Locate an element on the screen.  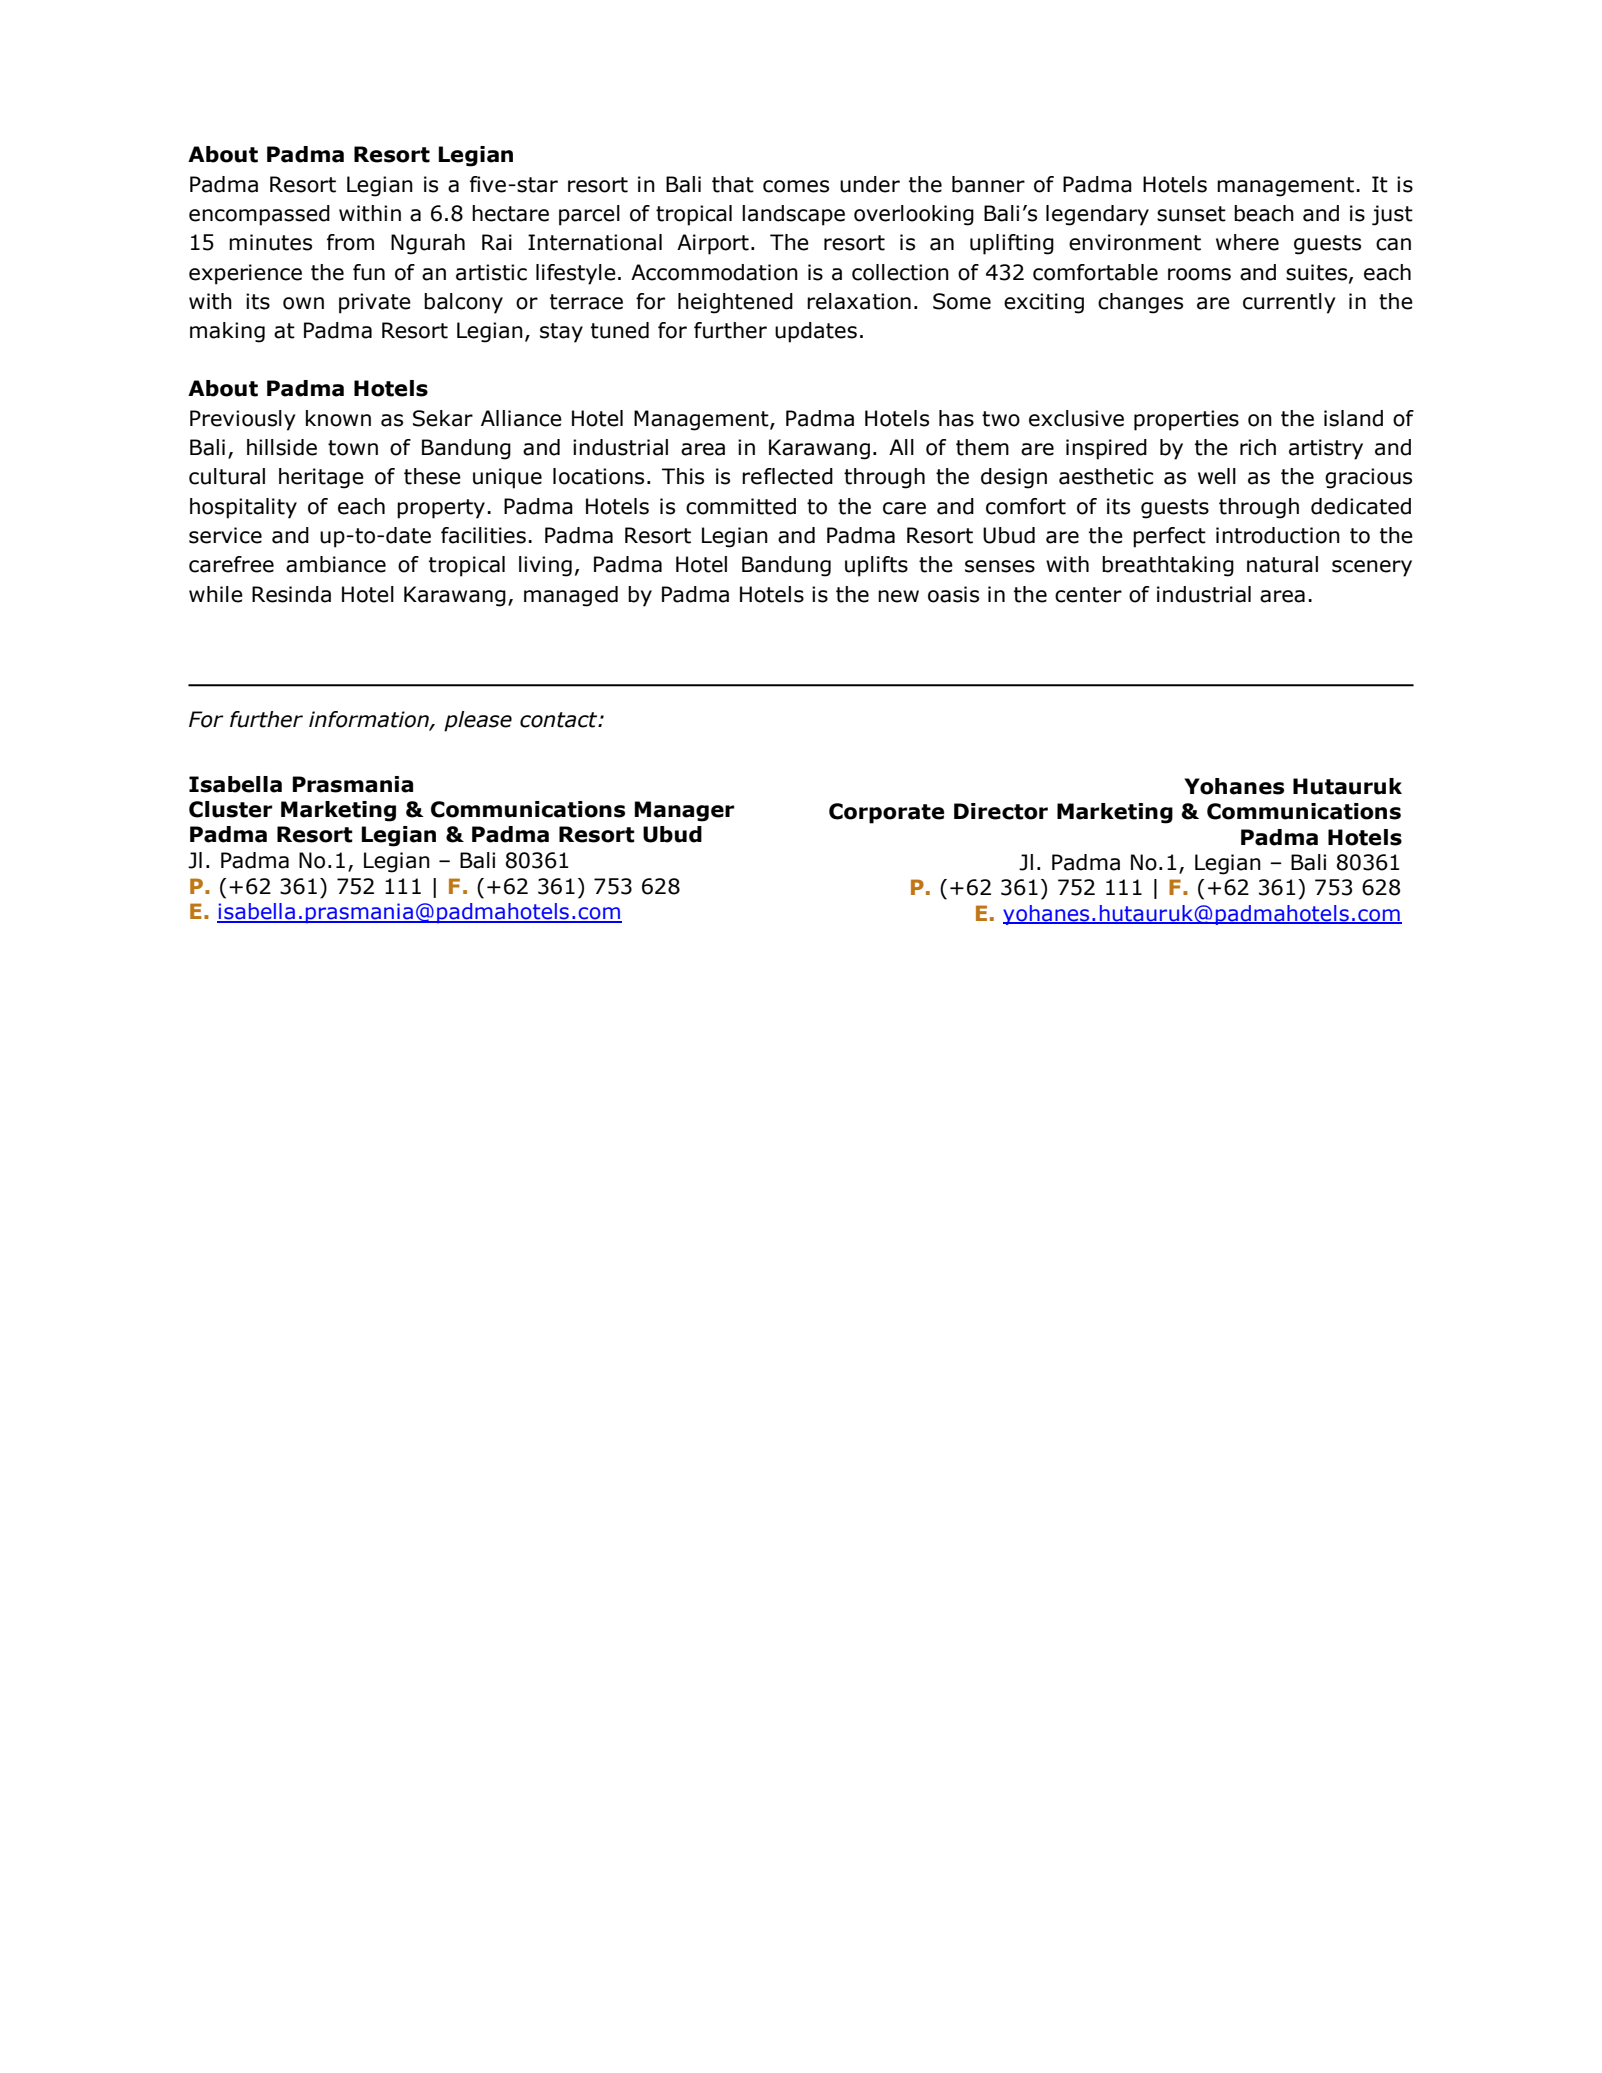
Director is located at coordinates (1001, 811).
